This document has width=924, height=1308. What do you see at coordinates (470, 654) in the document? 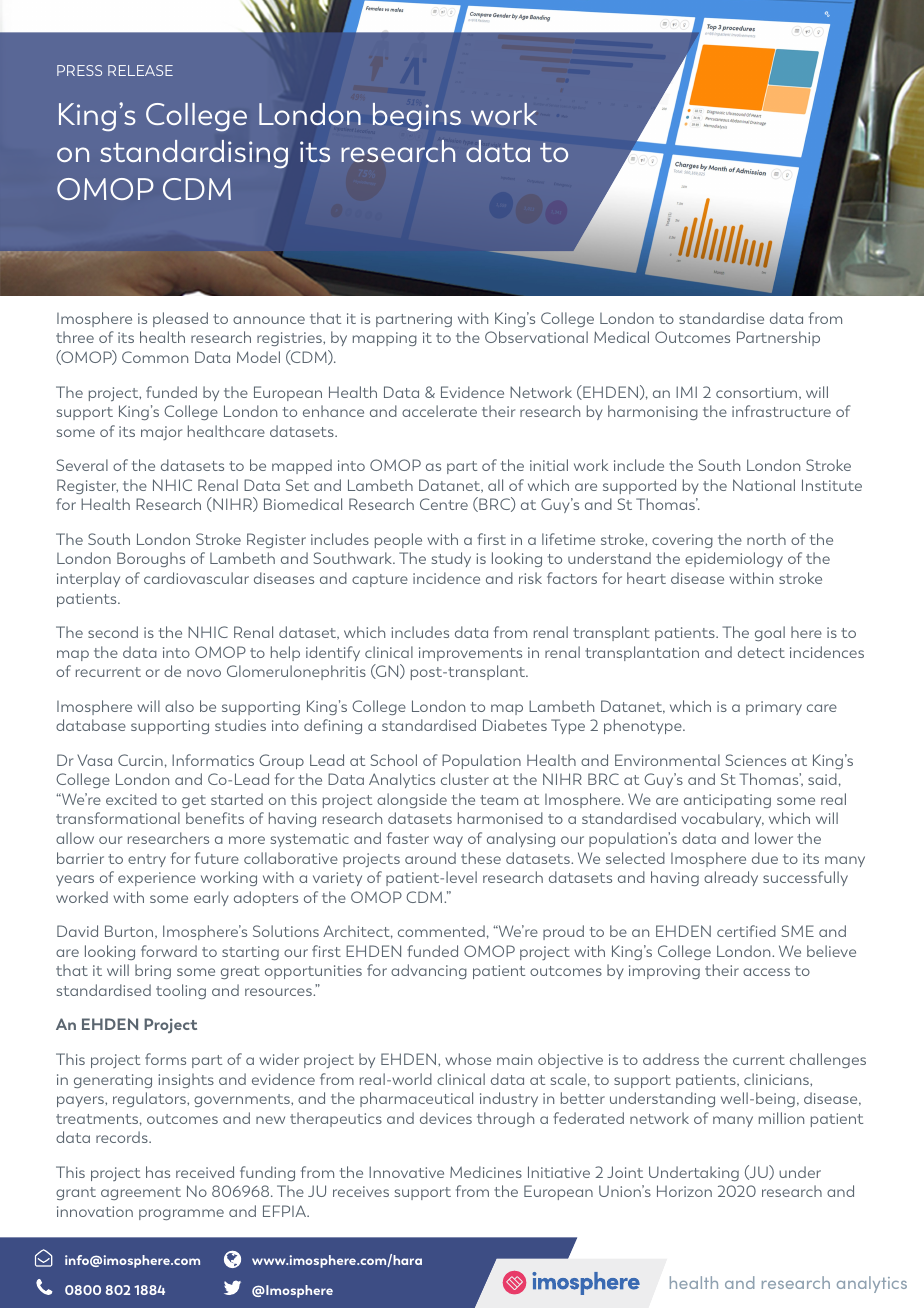
I see `improvements` at bounding box center [470, 654].
